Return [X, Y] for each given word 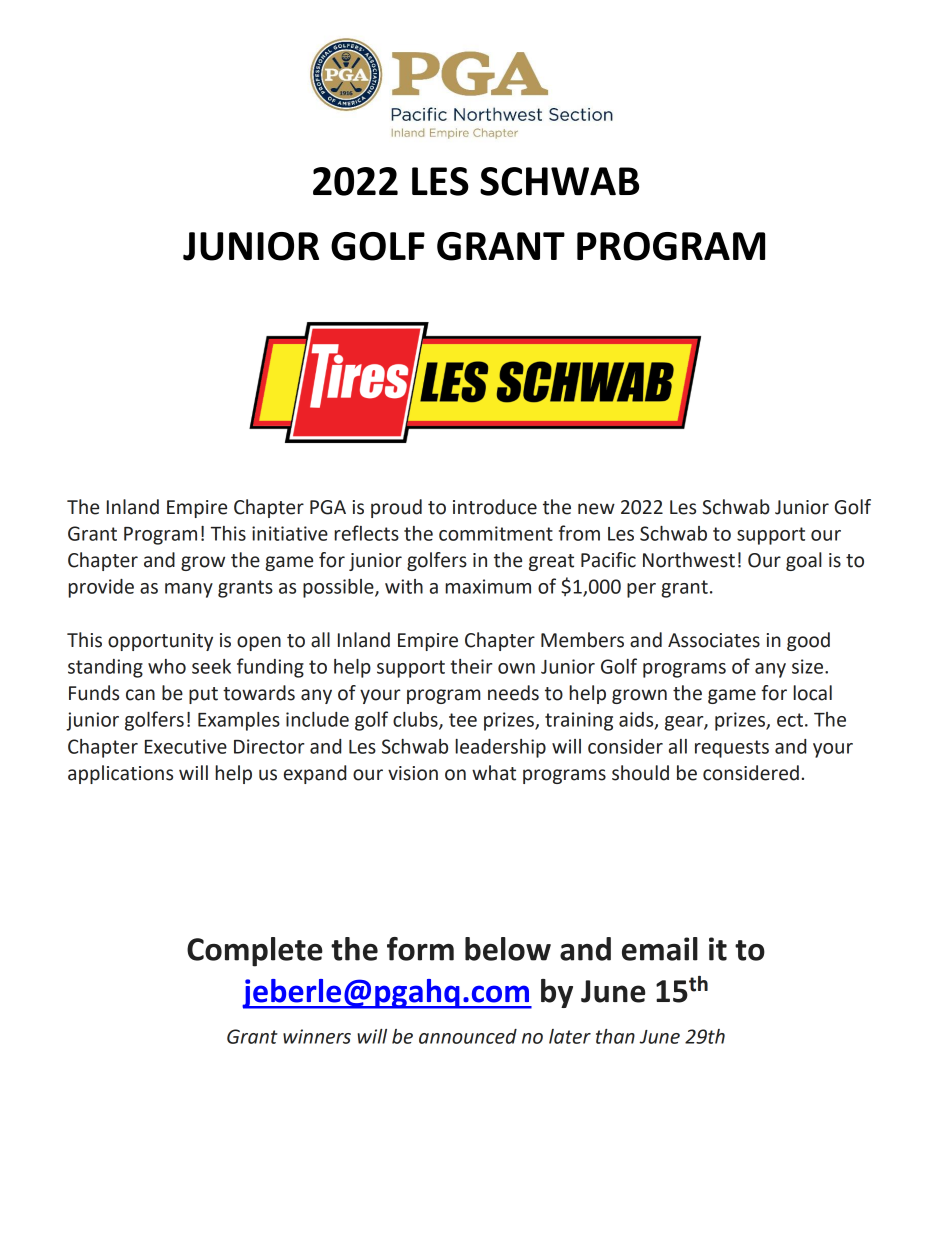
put [203, 695]
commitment [496, 533]
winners [317, 1036]
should [640, 773]
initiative [290, 533]
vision [413, 773]
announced [468, 1036]
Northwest [689, 560]
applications [120, 774]
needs [513, 693]
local [812, 693]
